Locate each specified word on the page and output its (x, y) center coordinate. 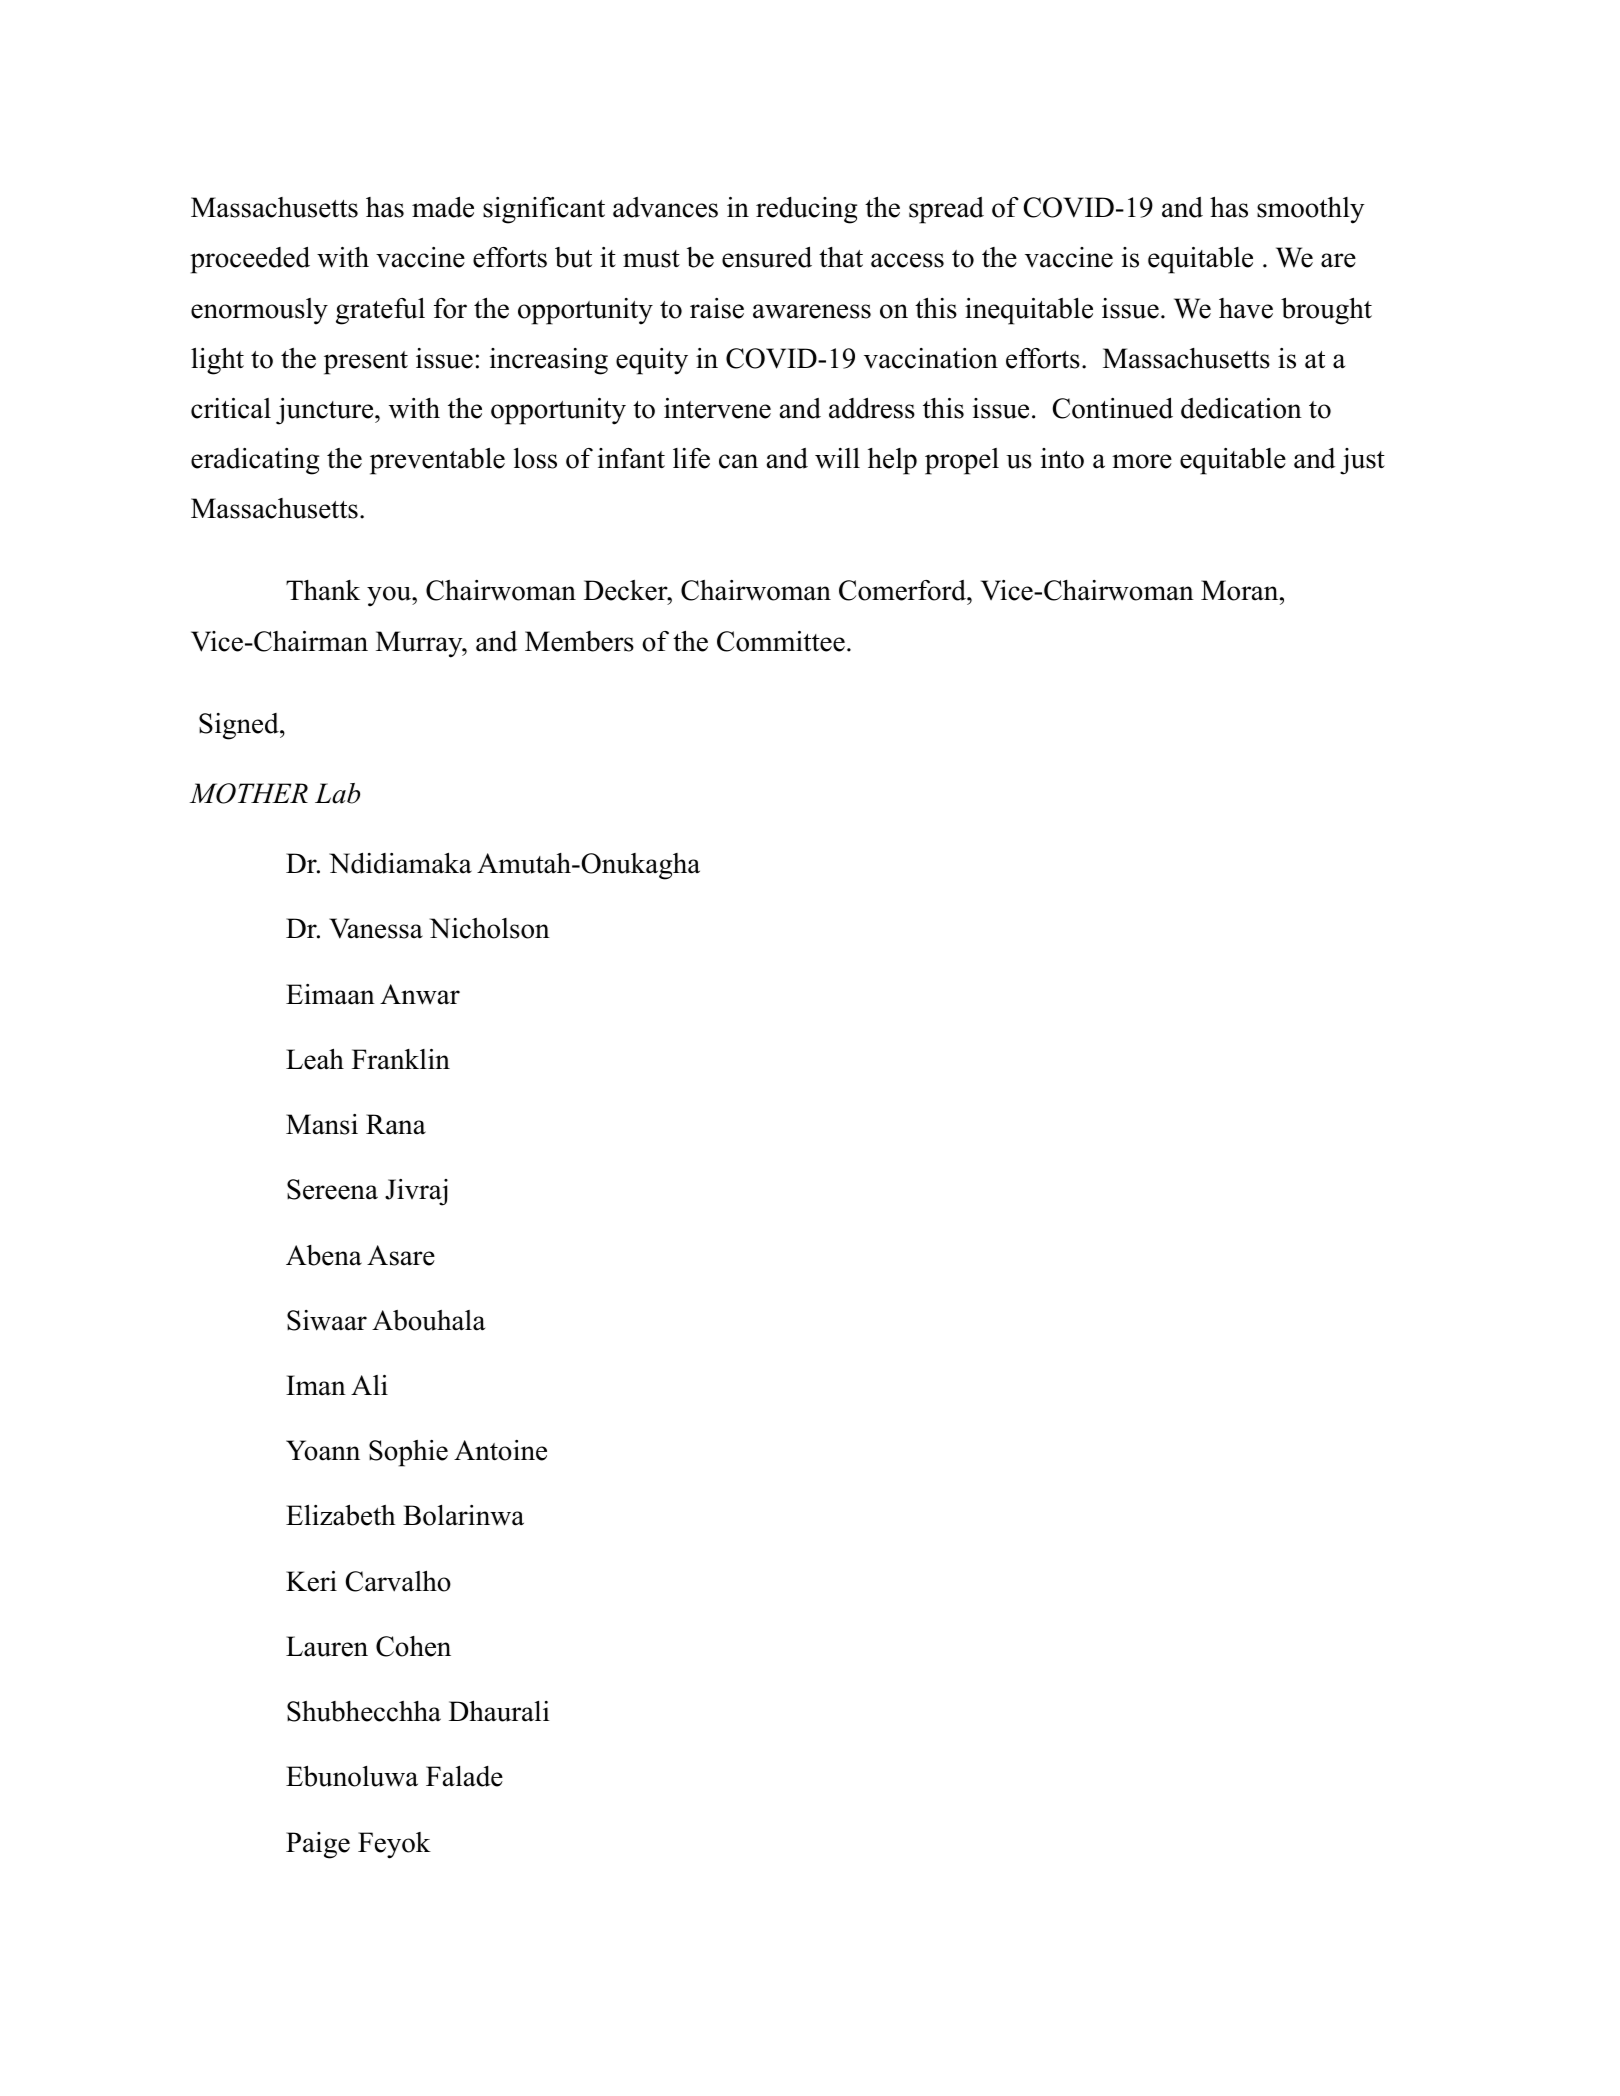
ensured (767, 257)
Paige (318, 1845)
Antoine (500, 1450)
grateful (380, 311)
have (1246, 308)
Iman (316, 1385)
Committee (781, 641)
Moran (1241, 590)
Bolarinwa (463, 1515)
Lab (337, 793)
